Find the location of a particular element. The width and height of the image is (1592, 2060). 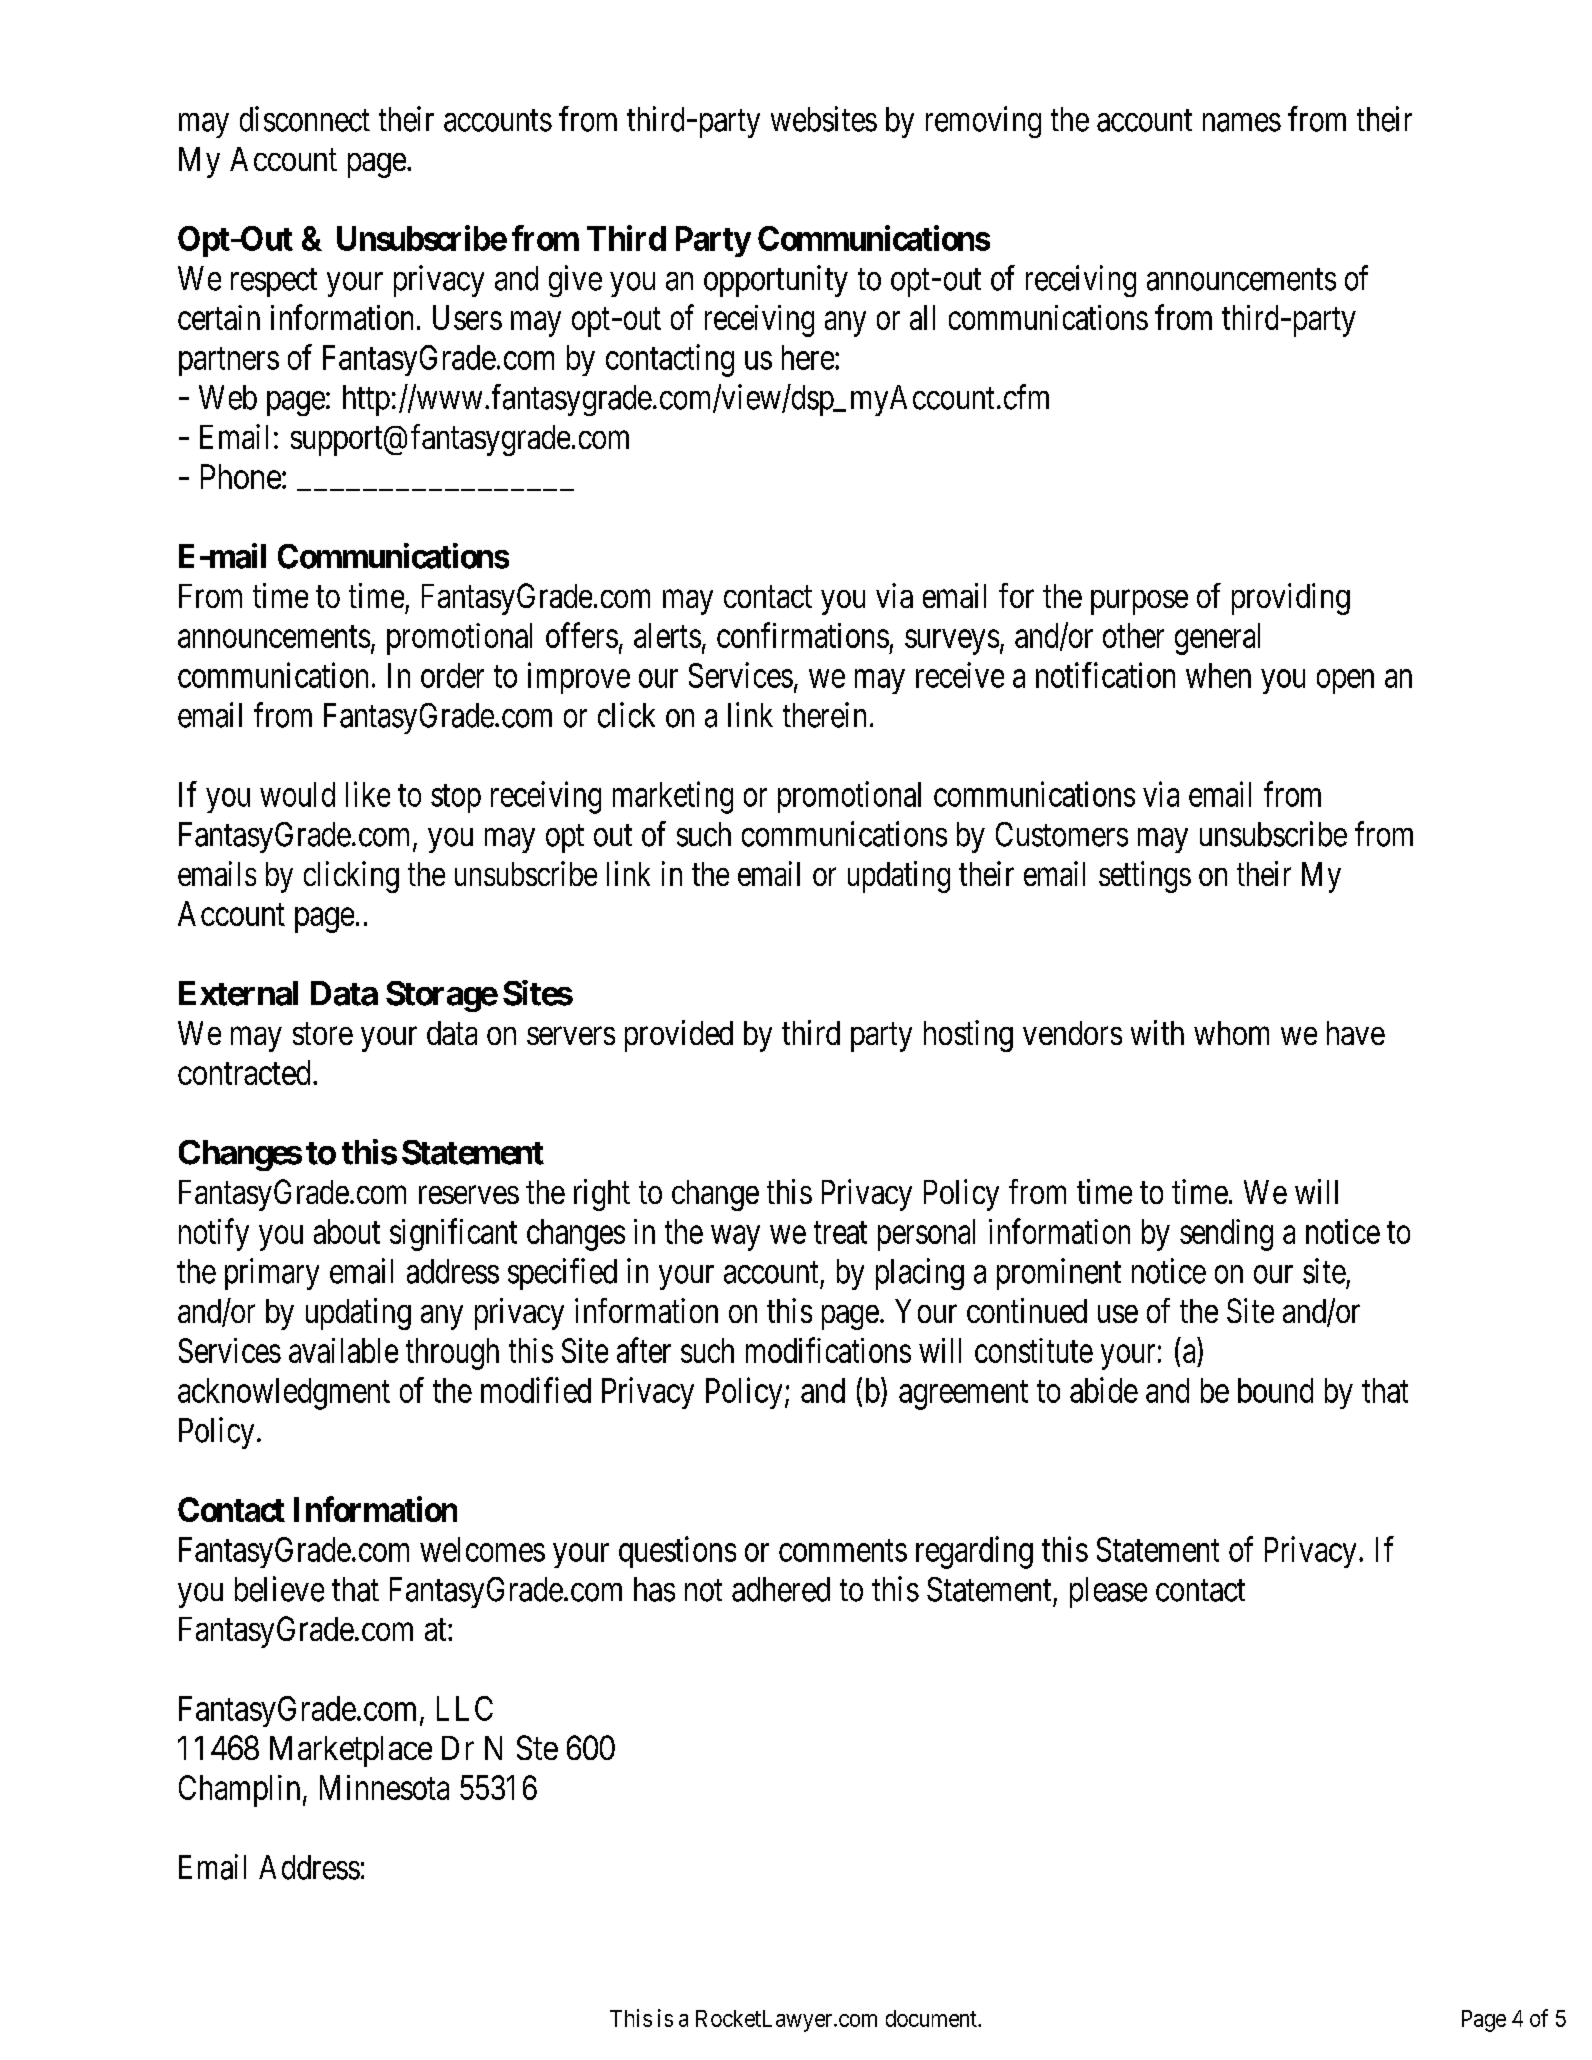

opportunity is located at coordinates (776, 281).
